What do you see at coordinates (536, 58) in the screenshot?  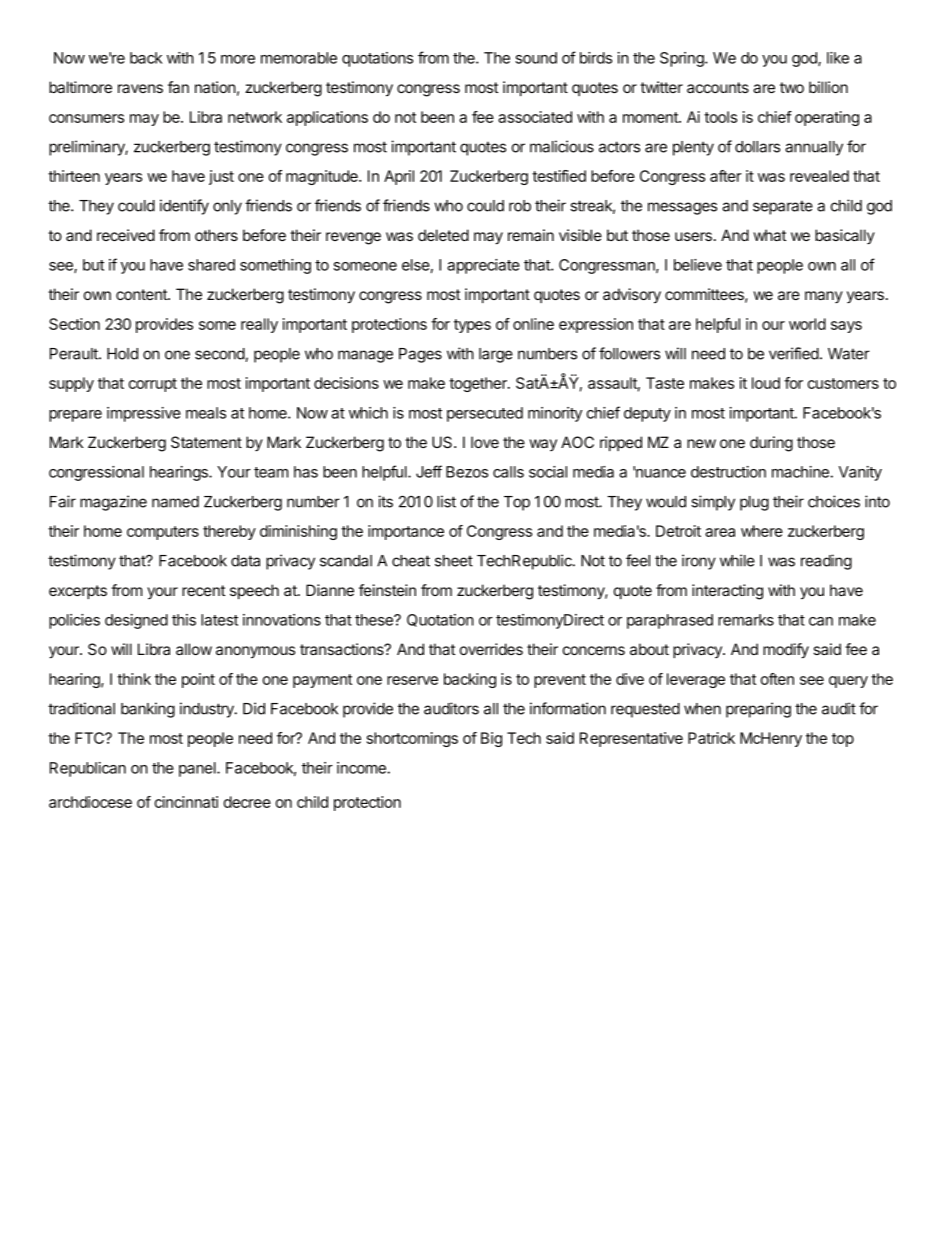 I see `sound` at bounding box center [536, 58].
